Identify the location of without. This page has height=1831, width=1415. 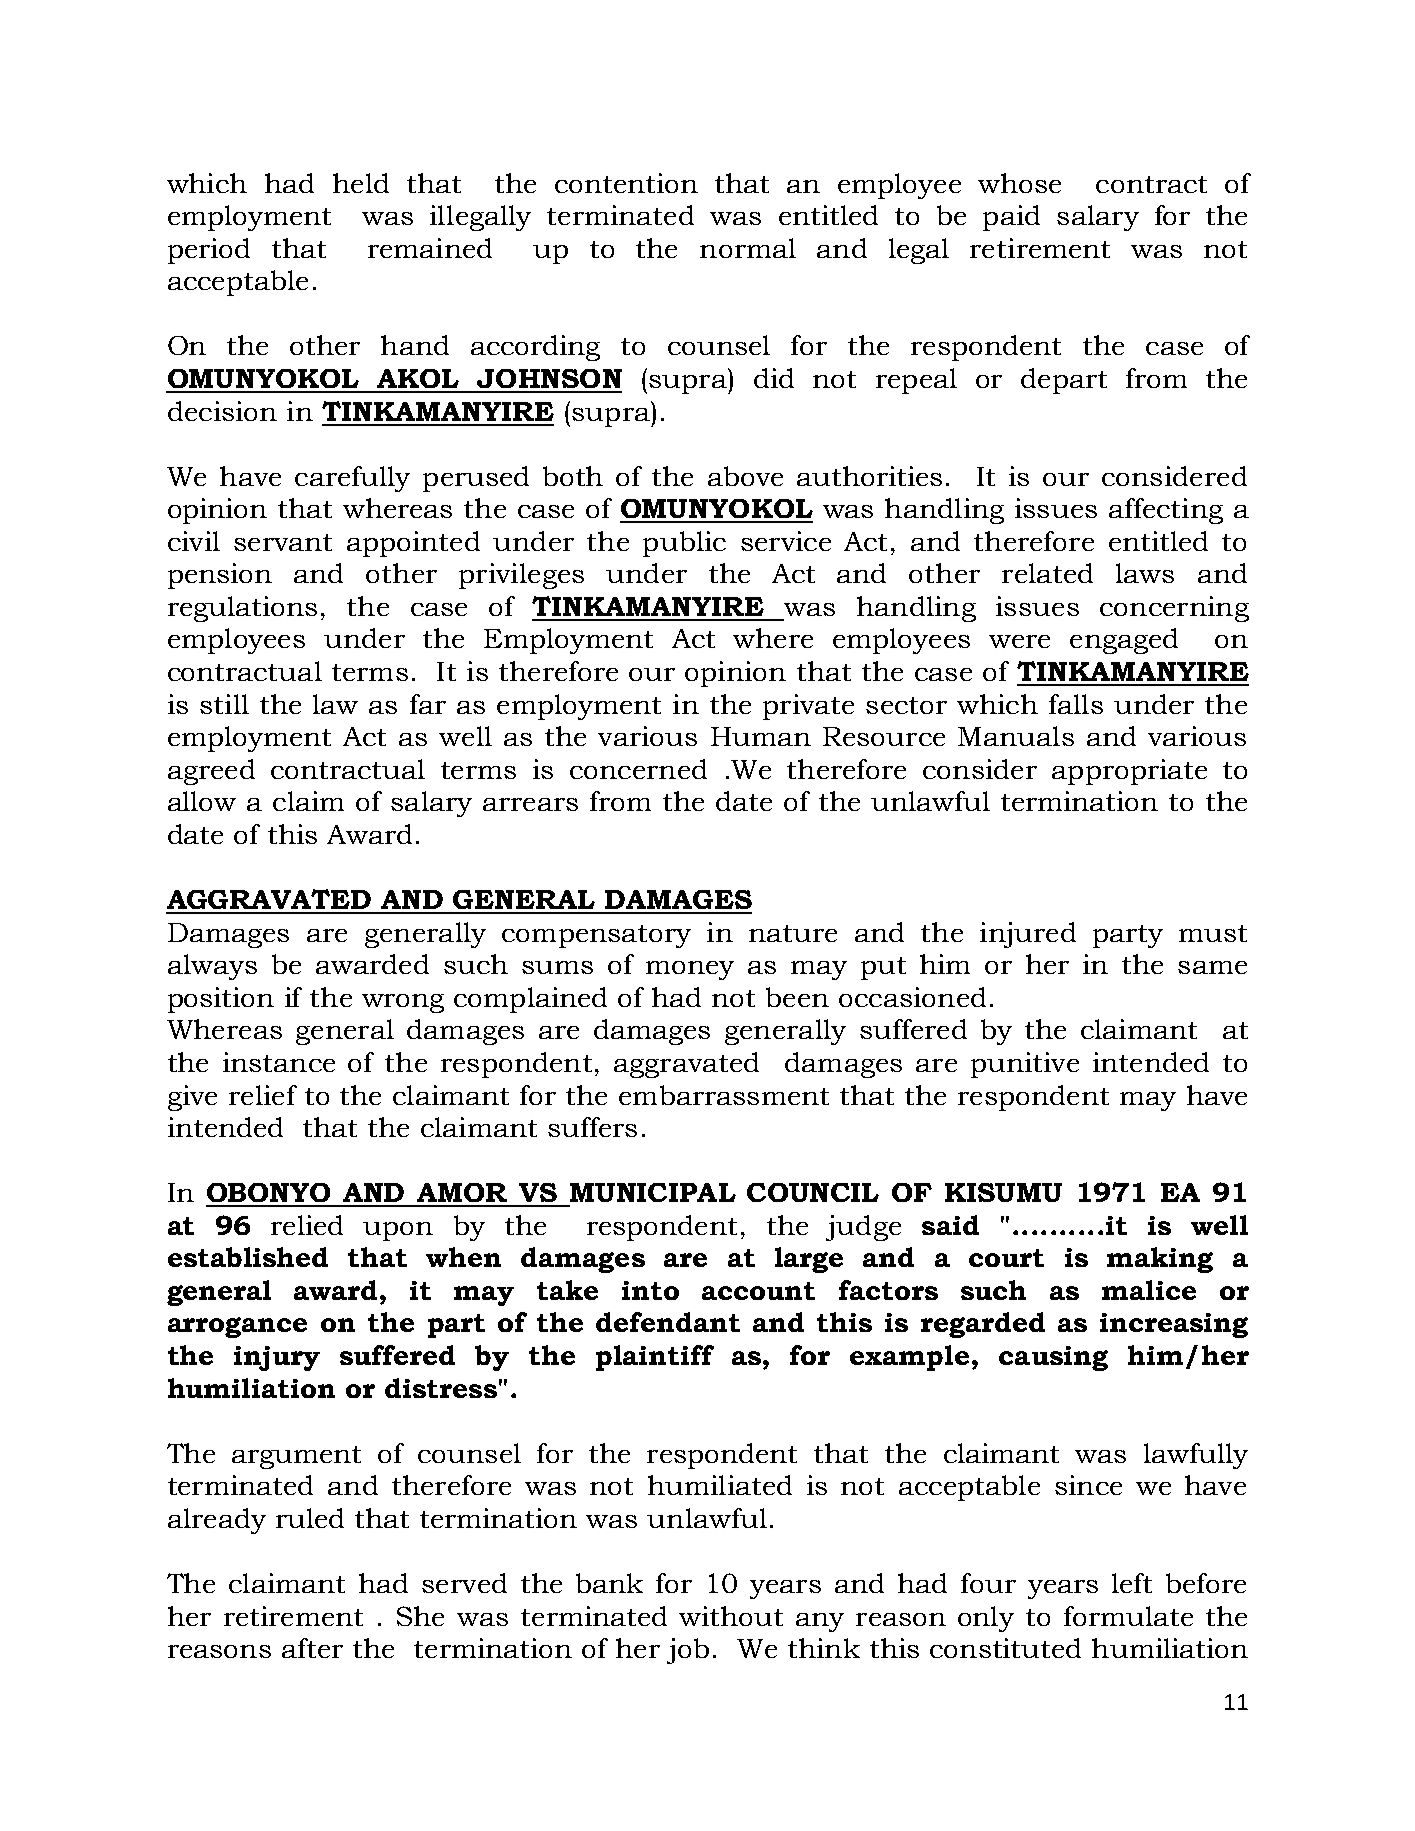
(731, 1616).
